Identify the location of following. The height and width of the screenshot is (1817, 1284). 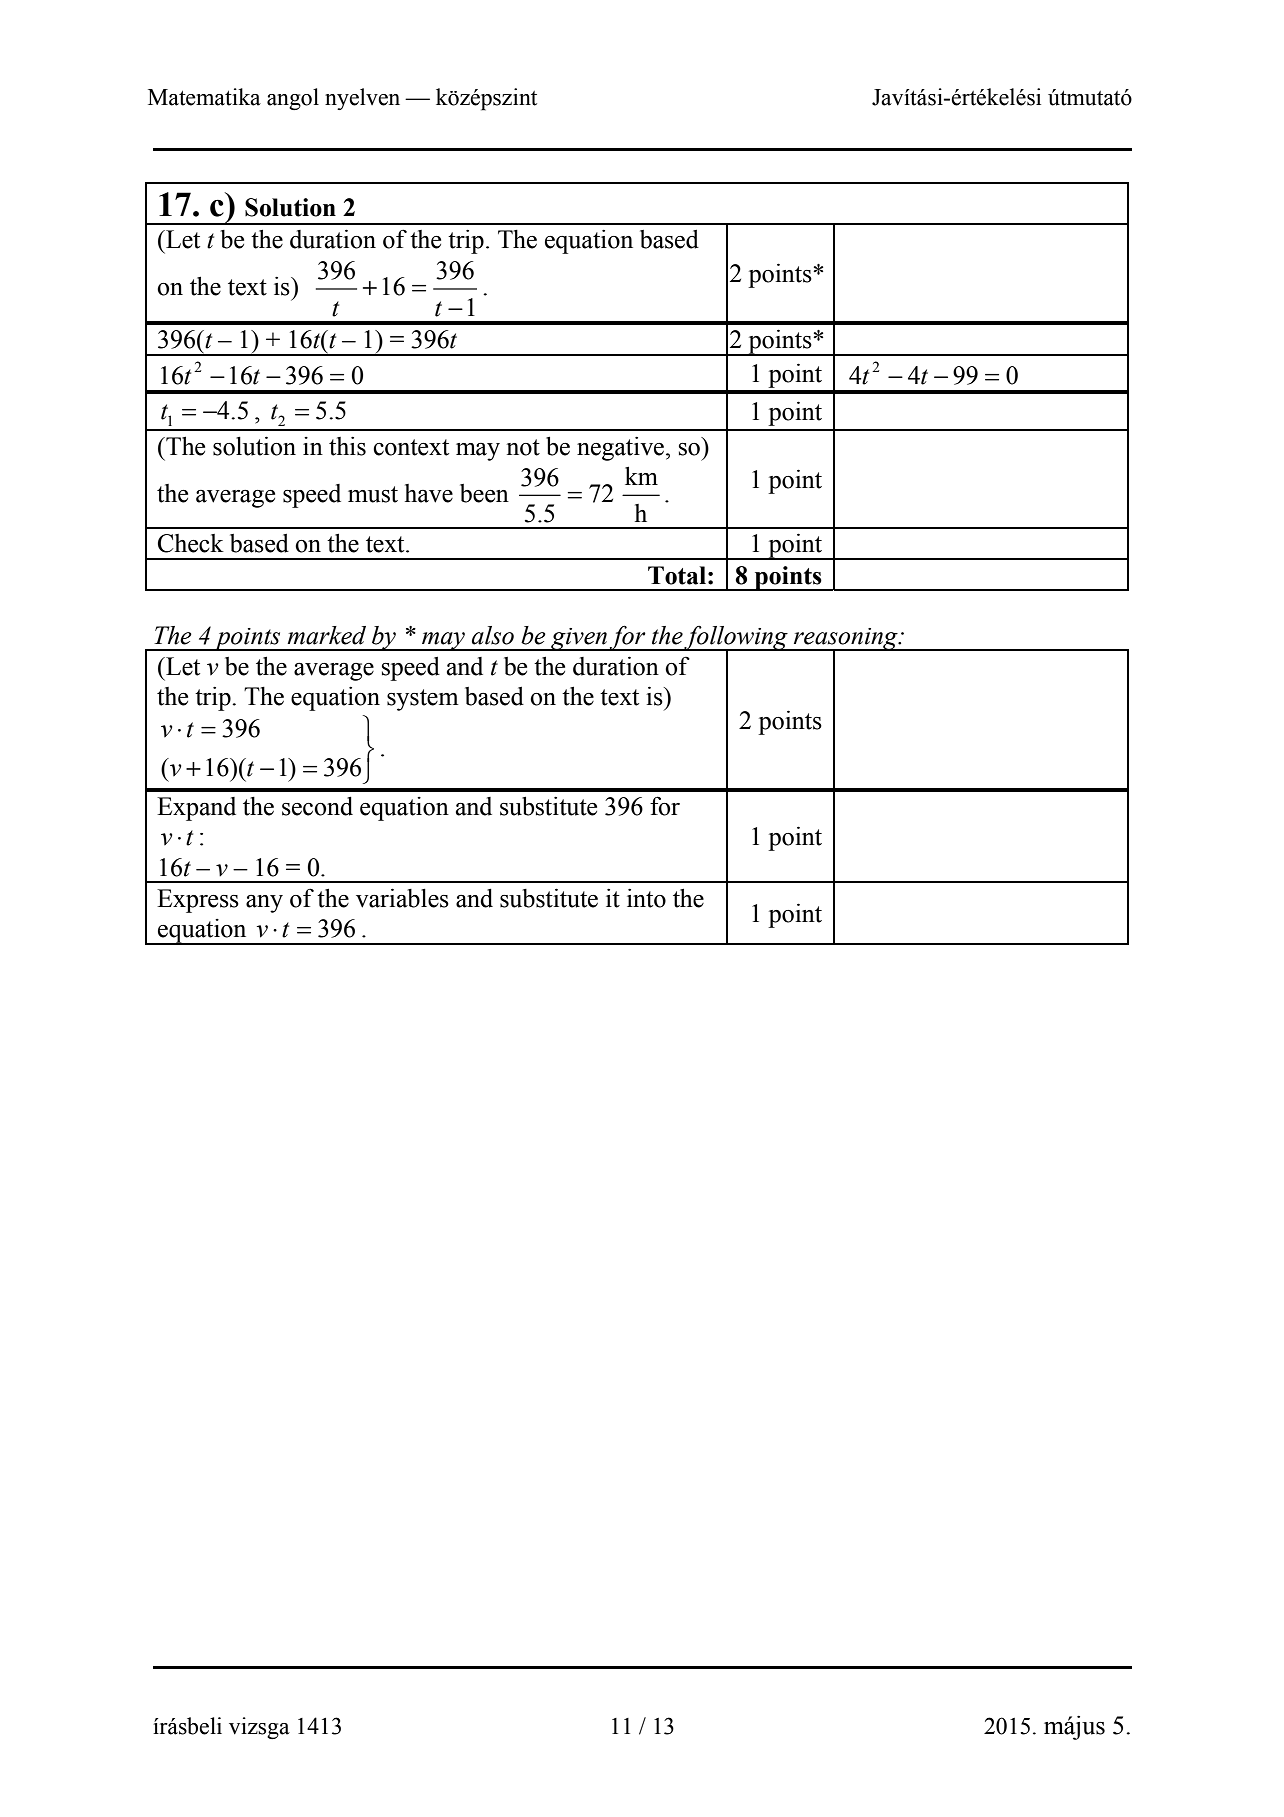
(736, 639).
